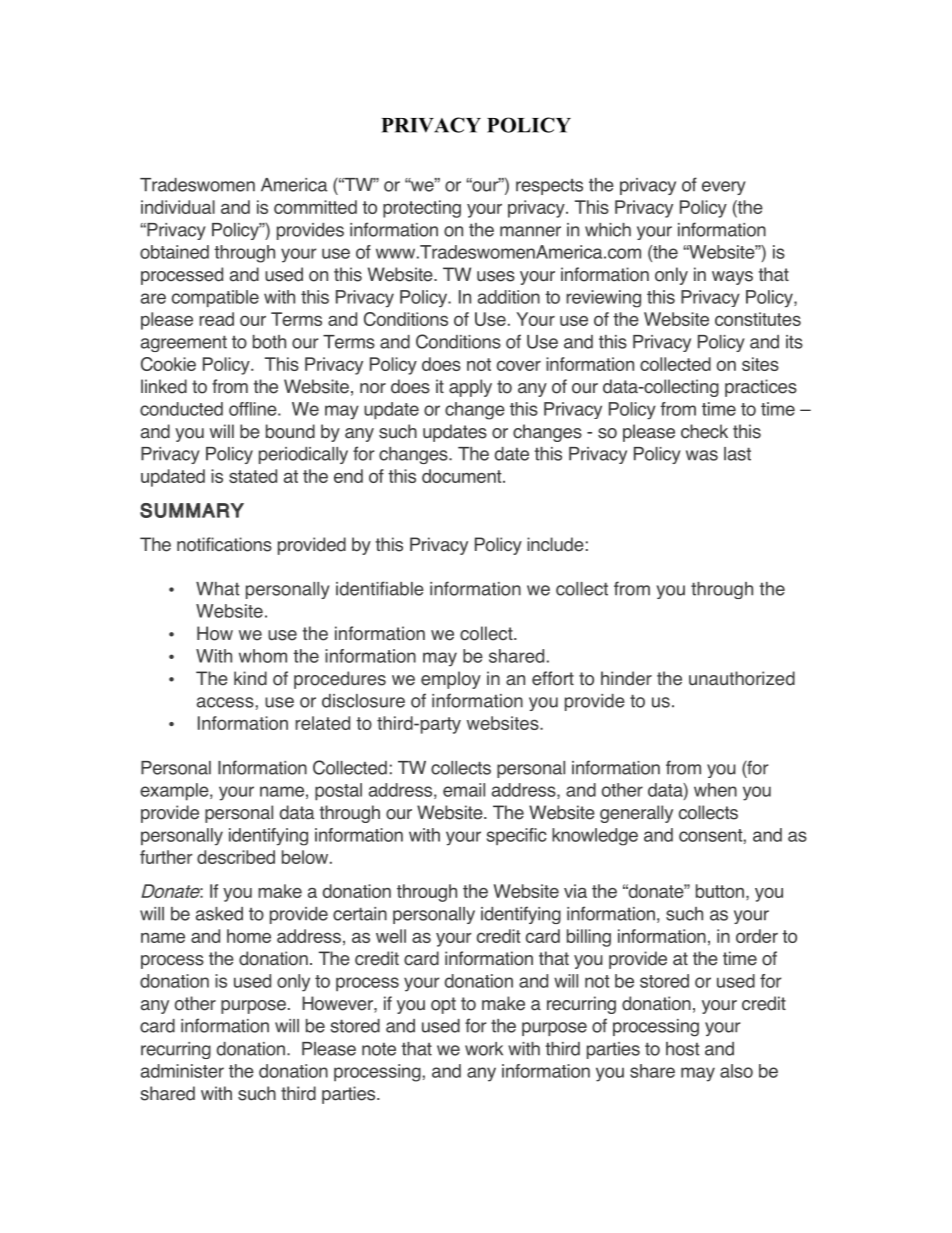  What do you see at coordinates (463, 476) in the image?
I see `document` at bounding box center [463, 476].
